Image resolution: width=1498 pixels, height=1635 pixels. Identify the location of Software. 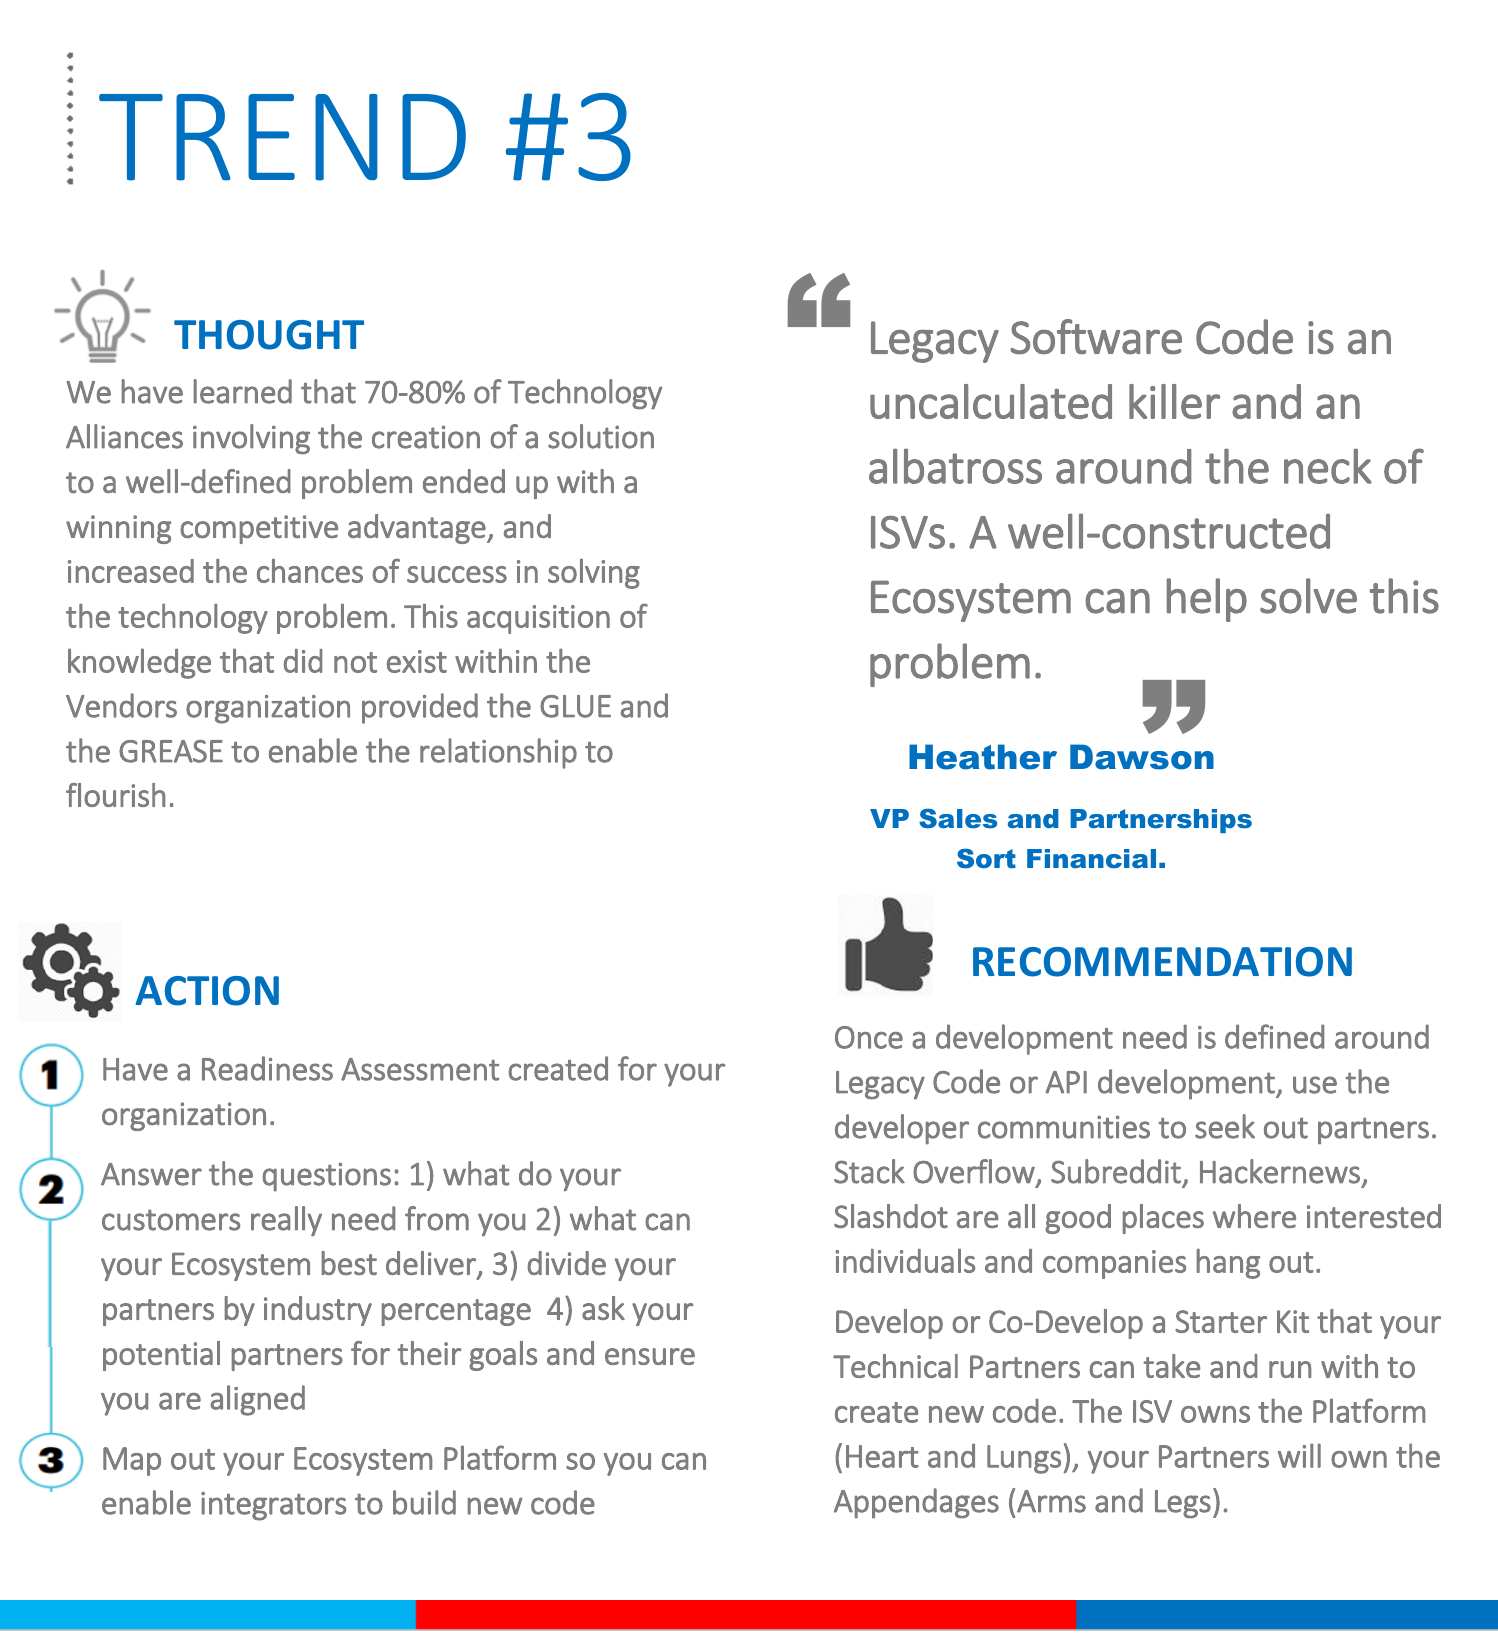
(1096, 337).
